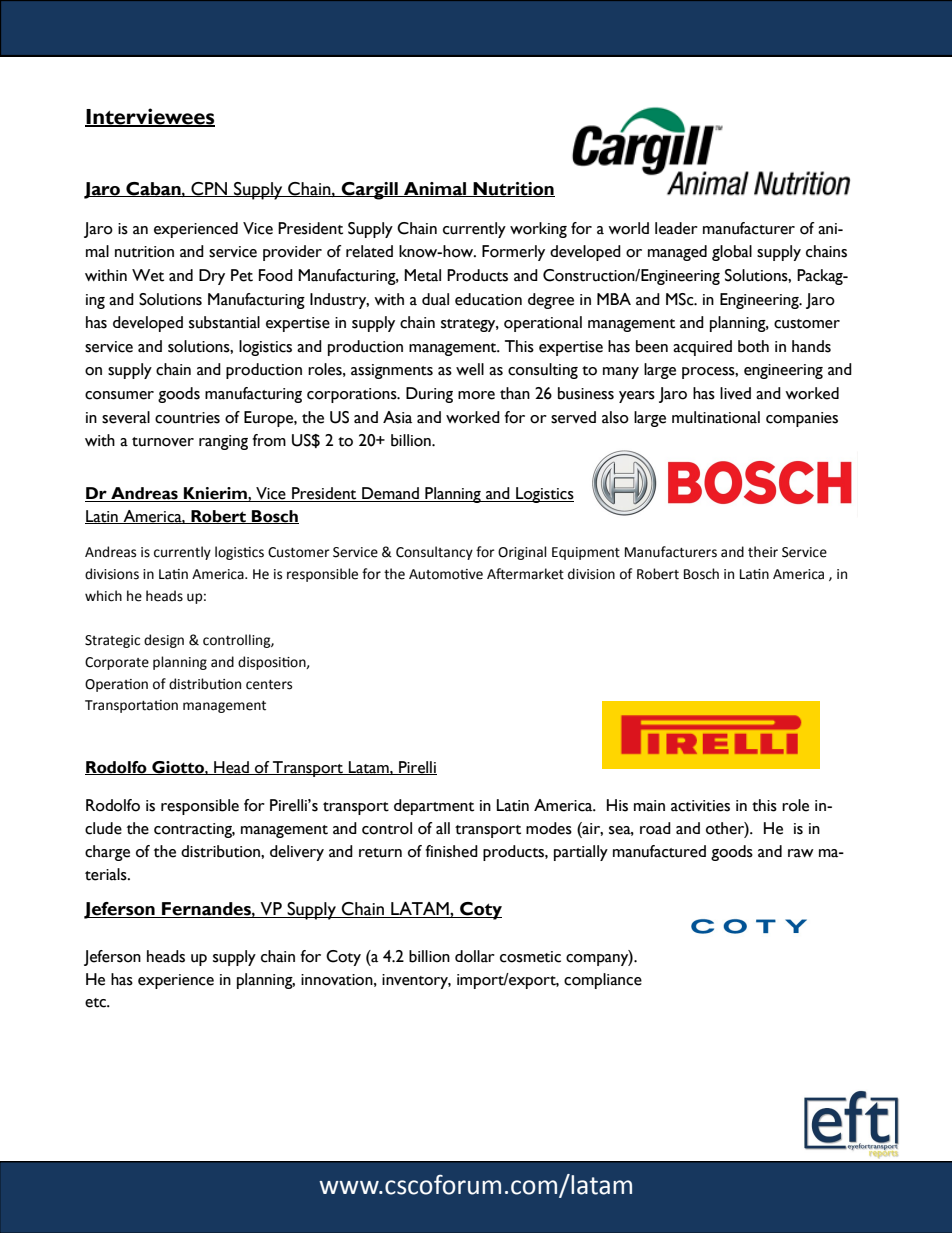 The image size is (952, 1233). Describe the element at coordinates (103, 596) in the screenshot. I see `which` at that location.
